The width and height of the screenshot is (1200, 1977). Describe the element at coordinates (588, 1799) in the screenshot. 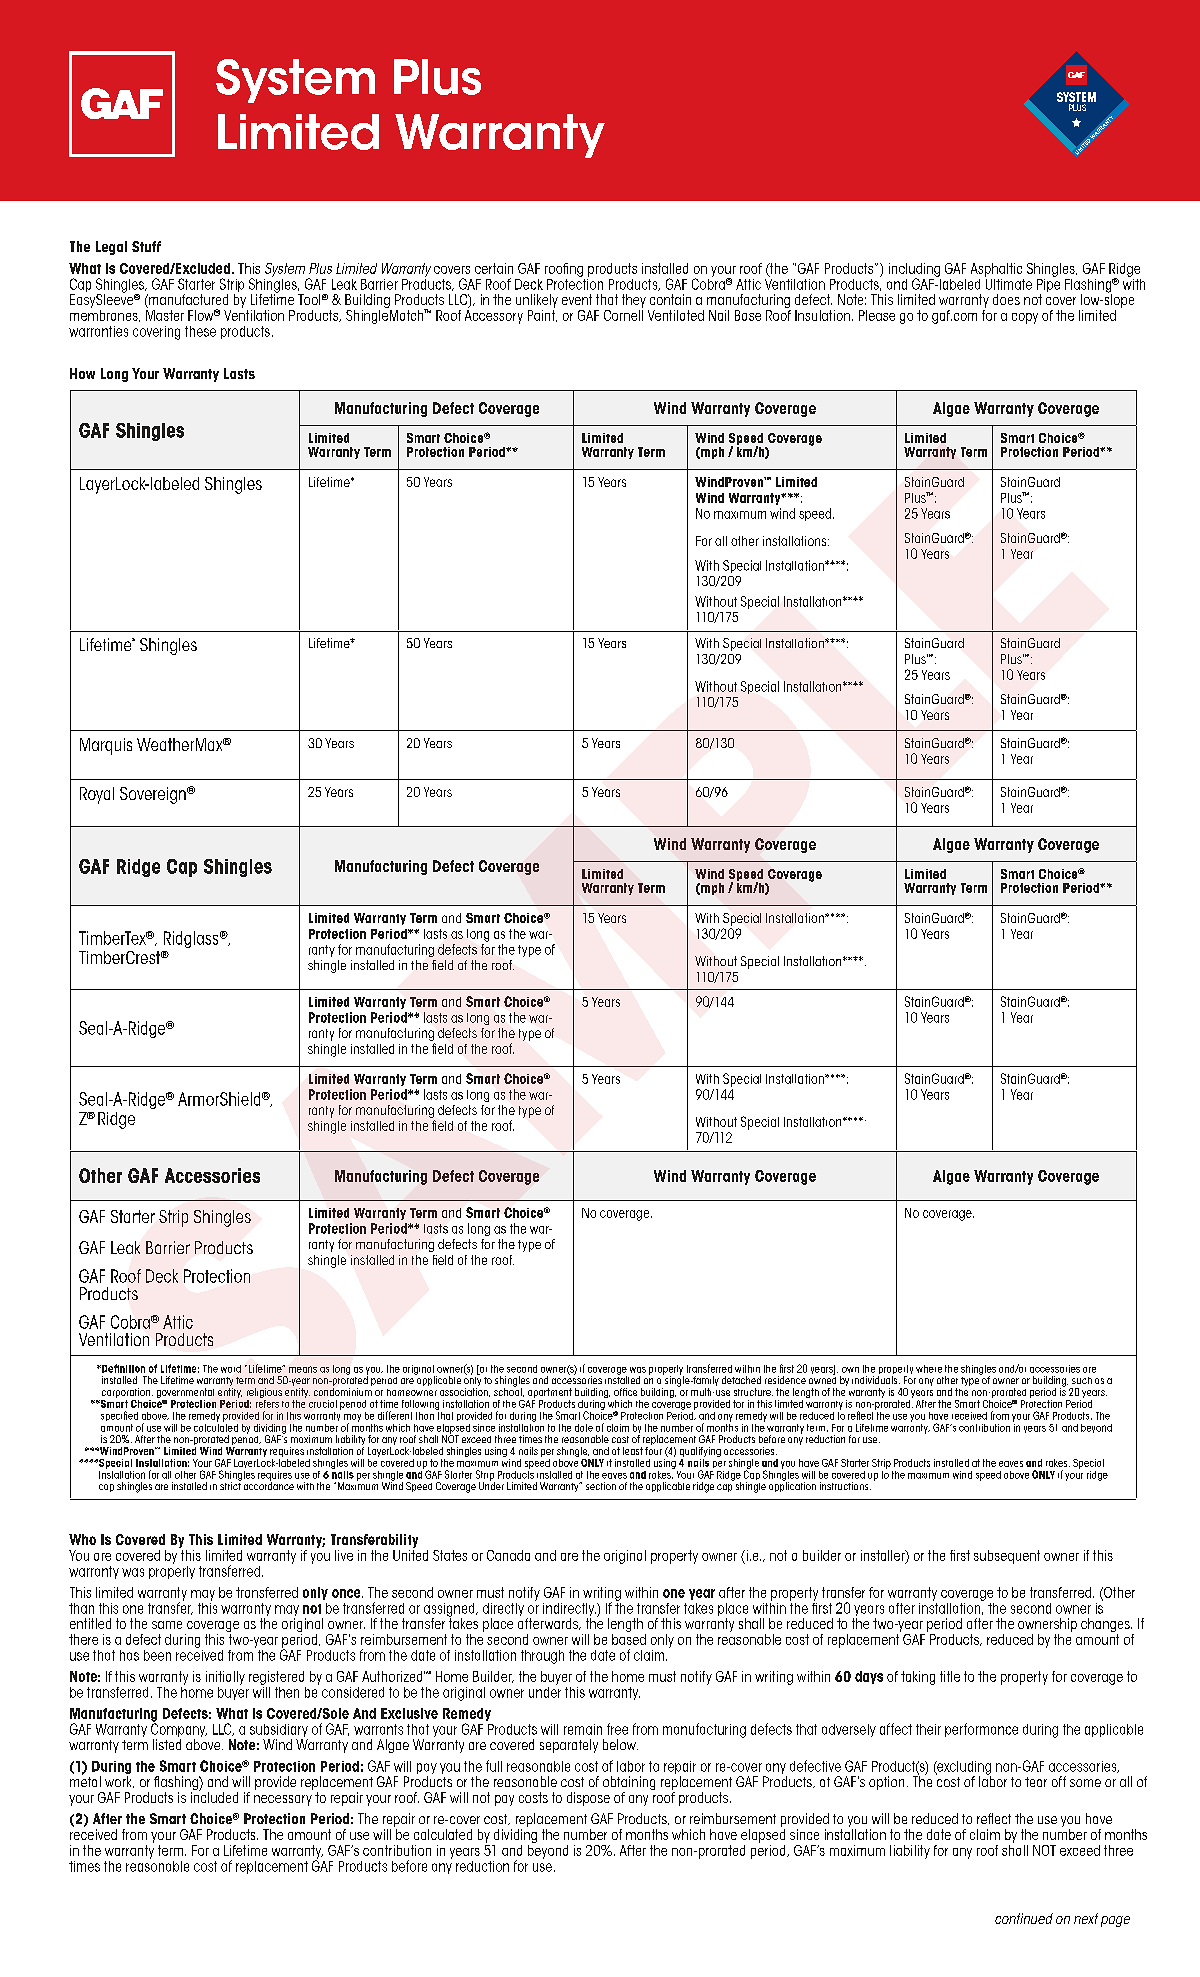

I see `dispose` at that location.
